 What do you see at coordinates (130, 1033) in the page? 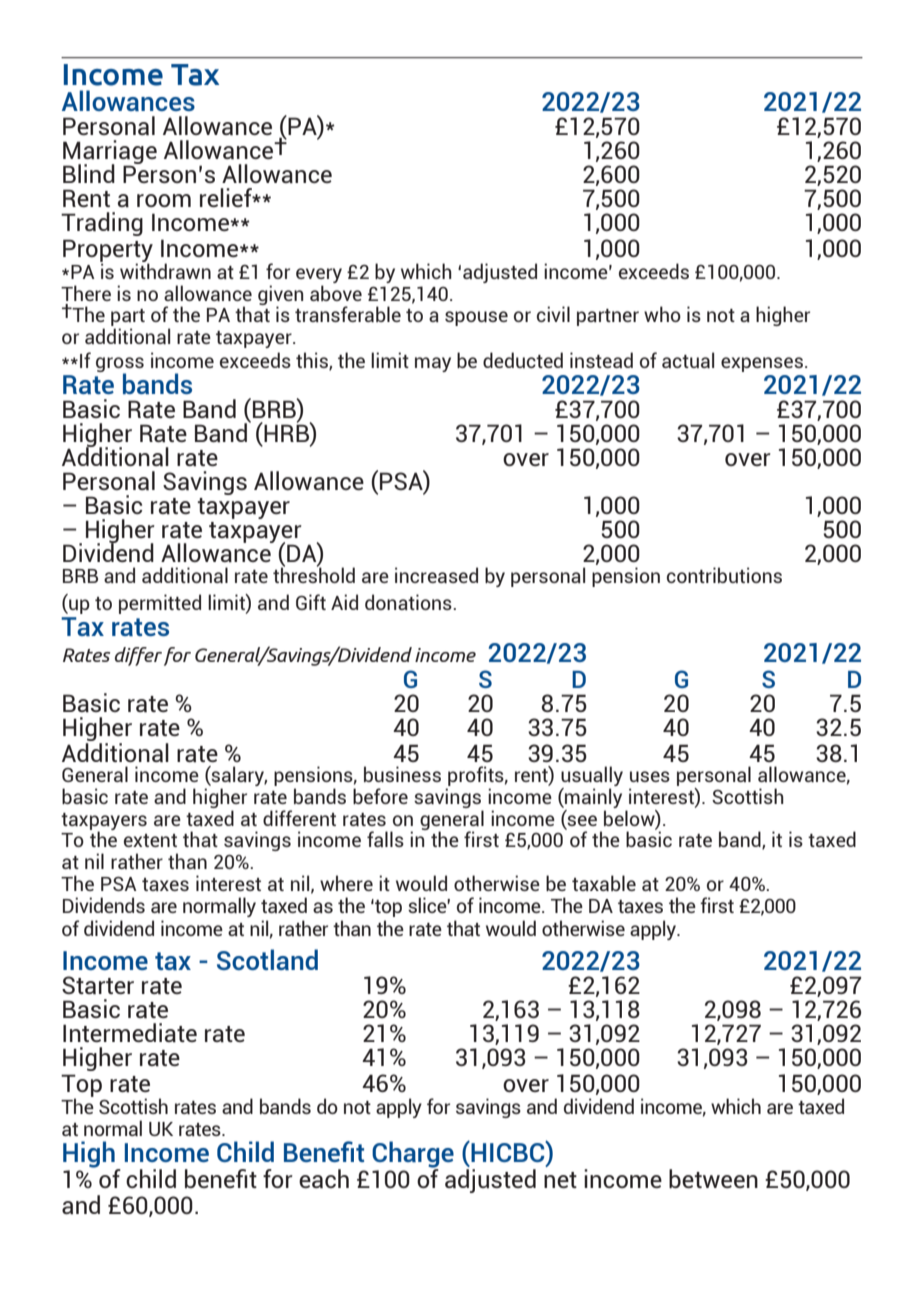
I see `Intermediate` at bounding box center [130, 1033].
